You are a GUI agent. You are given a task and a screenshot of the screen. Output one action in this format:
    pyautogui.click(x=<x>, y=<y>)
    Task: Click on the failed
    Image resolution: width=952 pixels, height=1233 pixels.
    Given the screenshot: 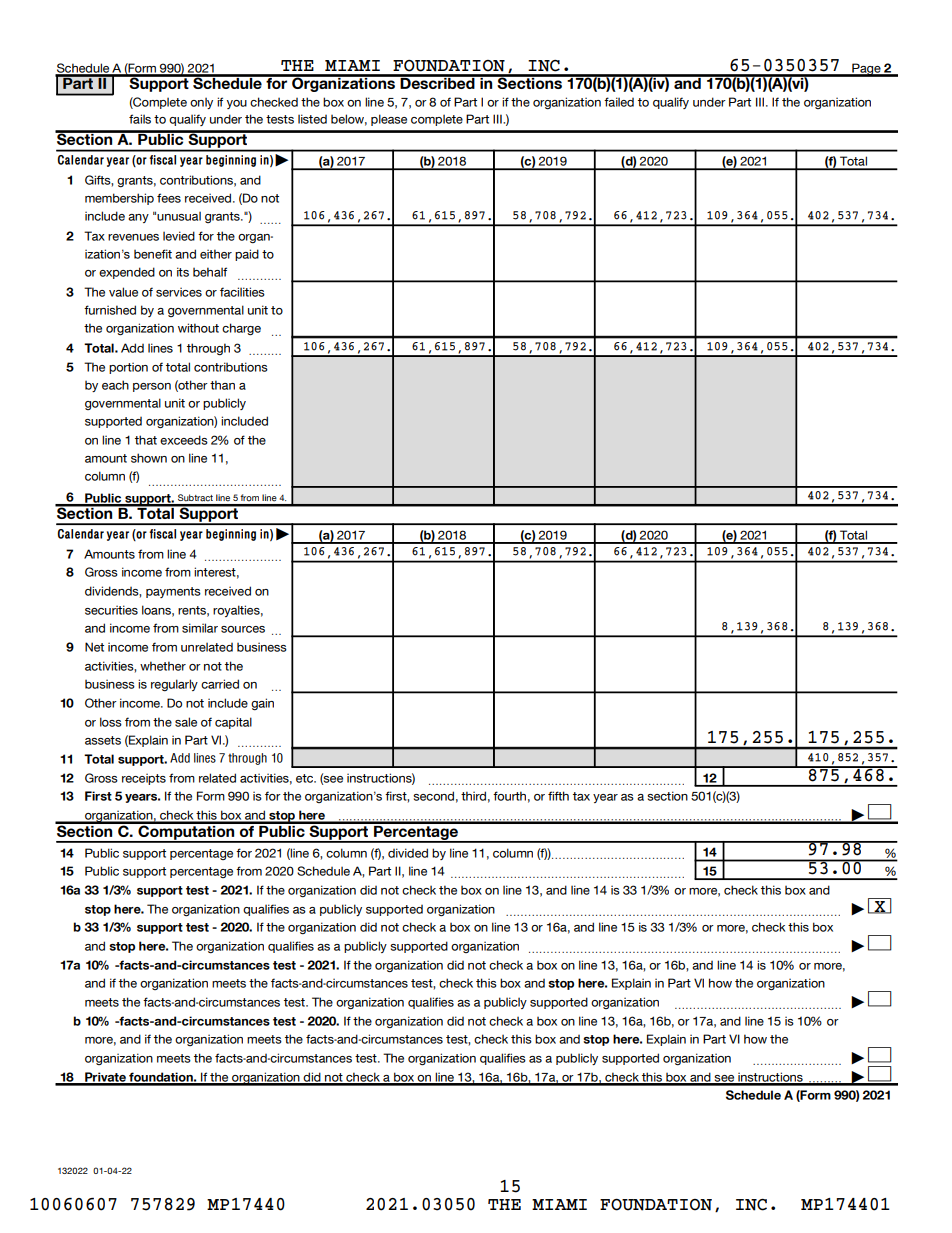 What is the action you would take?
    pyautogui.click(x=619, y=102)
